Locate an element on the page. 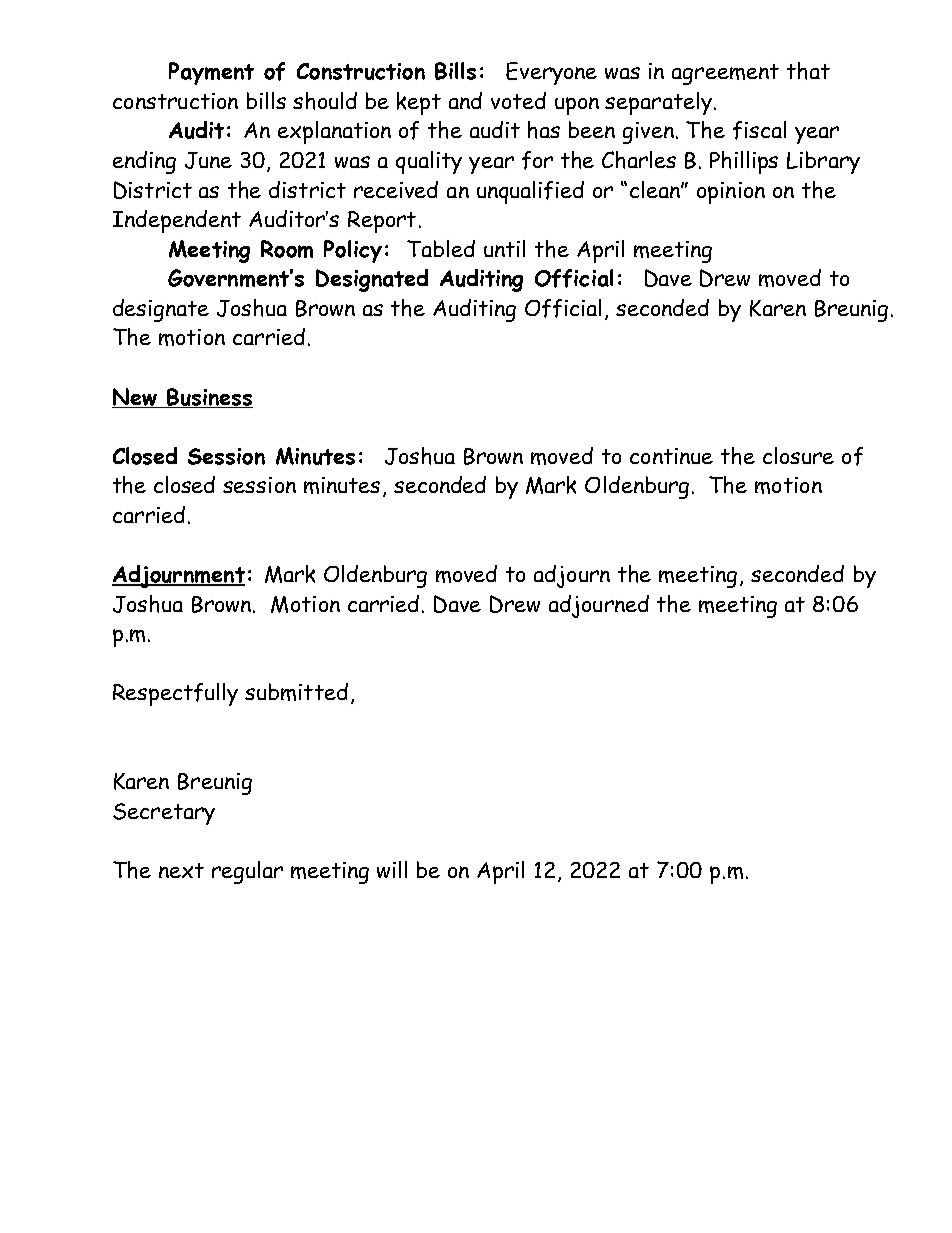 The width and height of the document is (952, 1233). closure is located at coordinates (798, 455).
